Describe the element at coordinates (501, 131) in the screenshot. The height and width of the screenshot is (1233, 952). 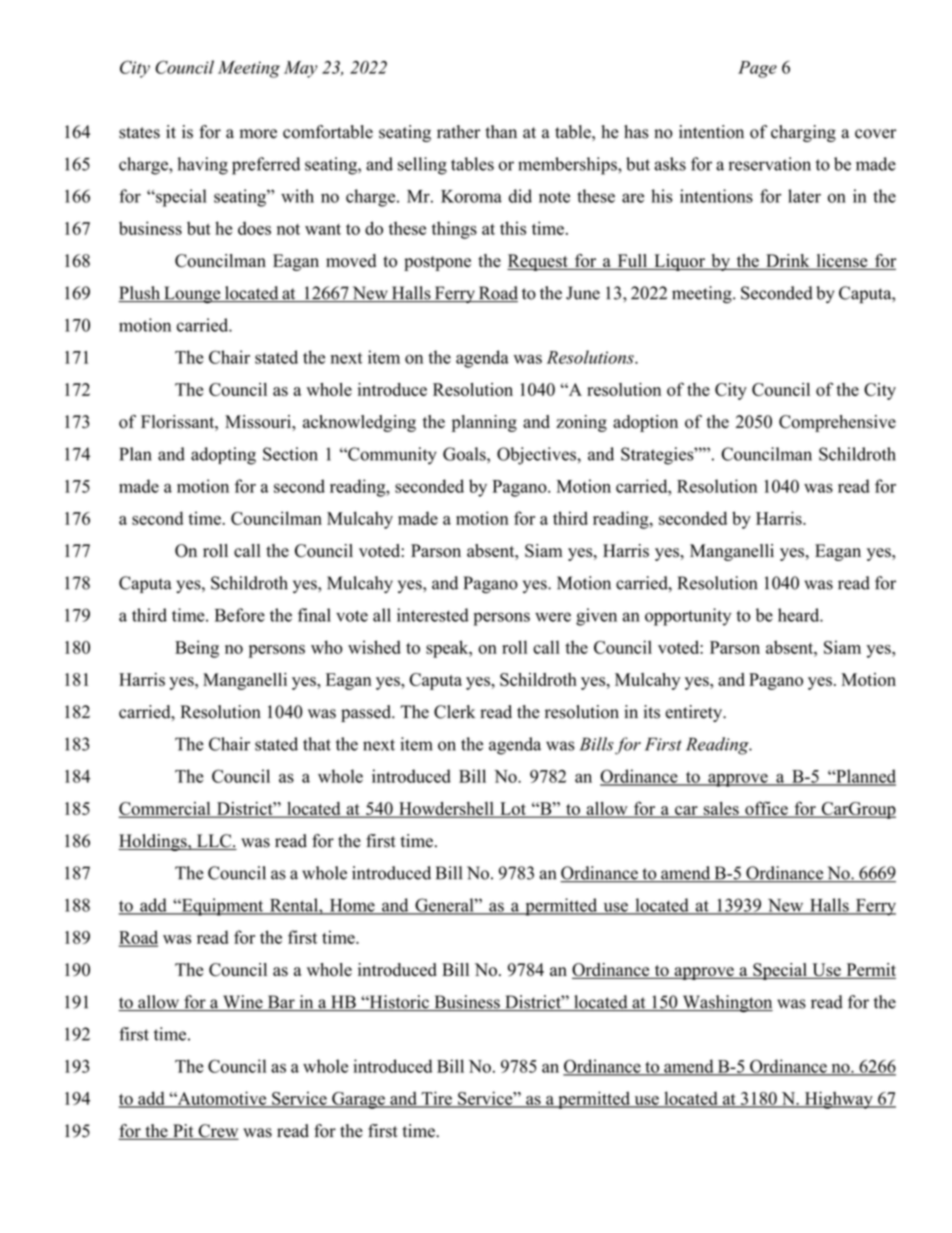
I see `than` at that location.
